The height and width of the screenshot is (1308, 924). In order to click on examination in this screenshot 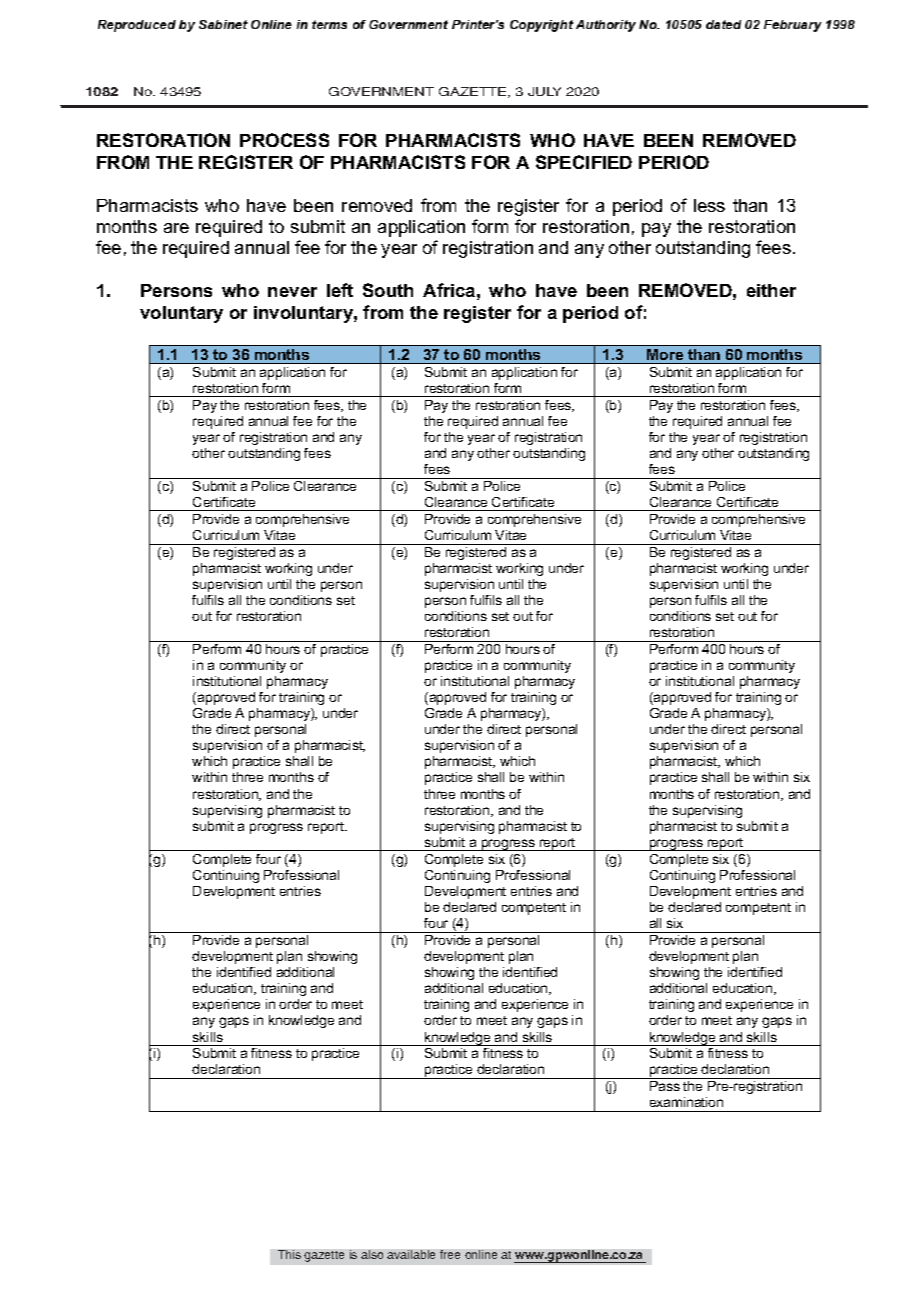, I will do `click(686, 1102)`.
